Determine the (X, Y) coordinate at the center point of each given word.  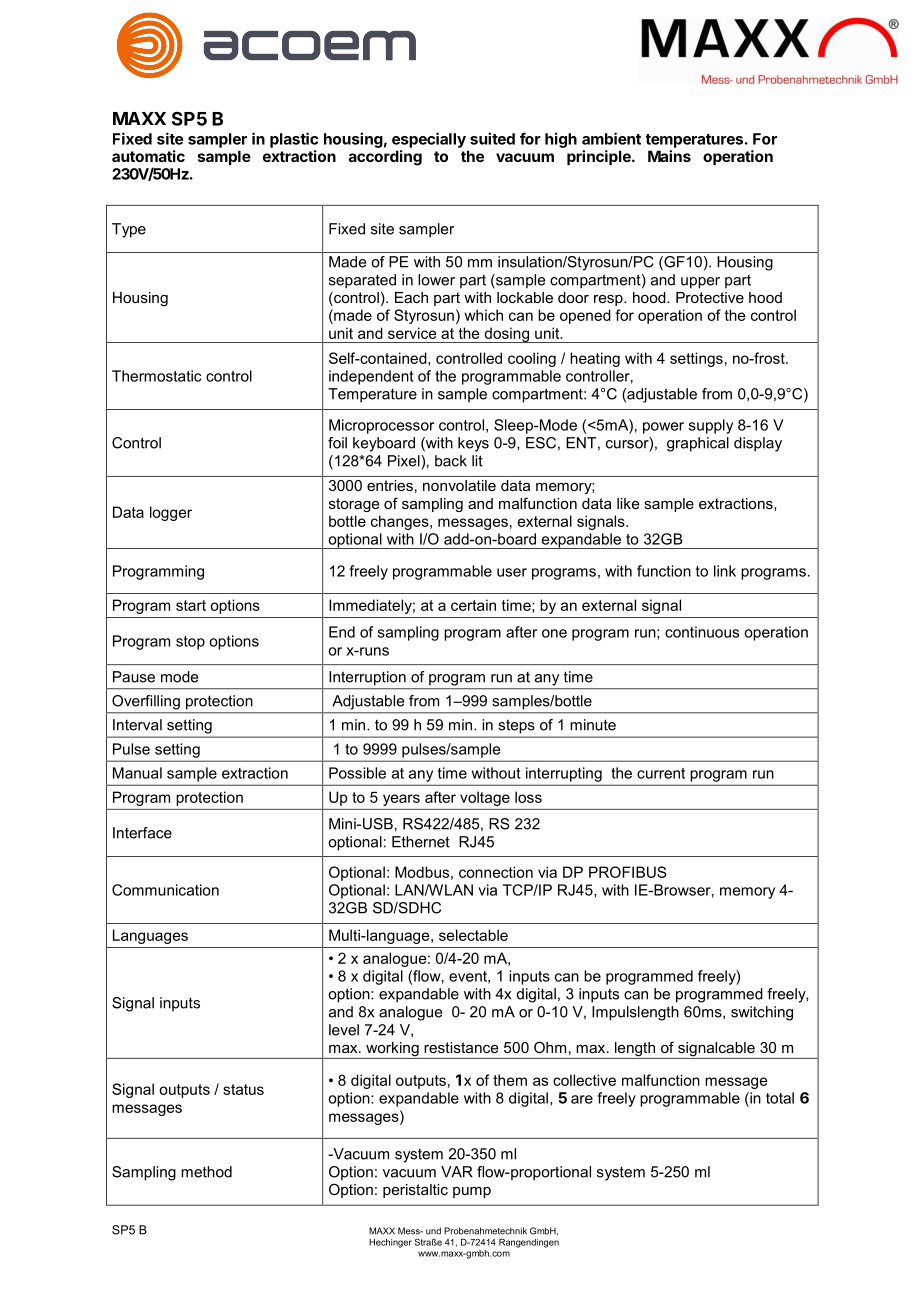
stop (190, 643)
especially (429, 140)
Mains (669, 156)
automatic (148, 156)
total (780, 1098)
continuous (702, 632)
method (206, 1172)
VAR (457, 1172)
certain (473, 605)
